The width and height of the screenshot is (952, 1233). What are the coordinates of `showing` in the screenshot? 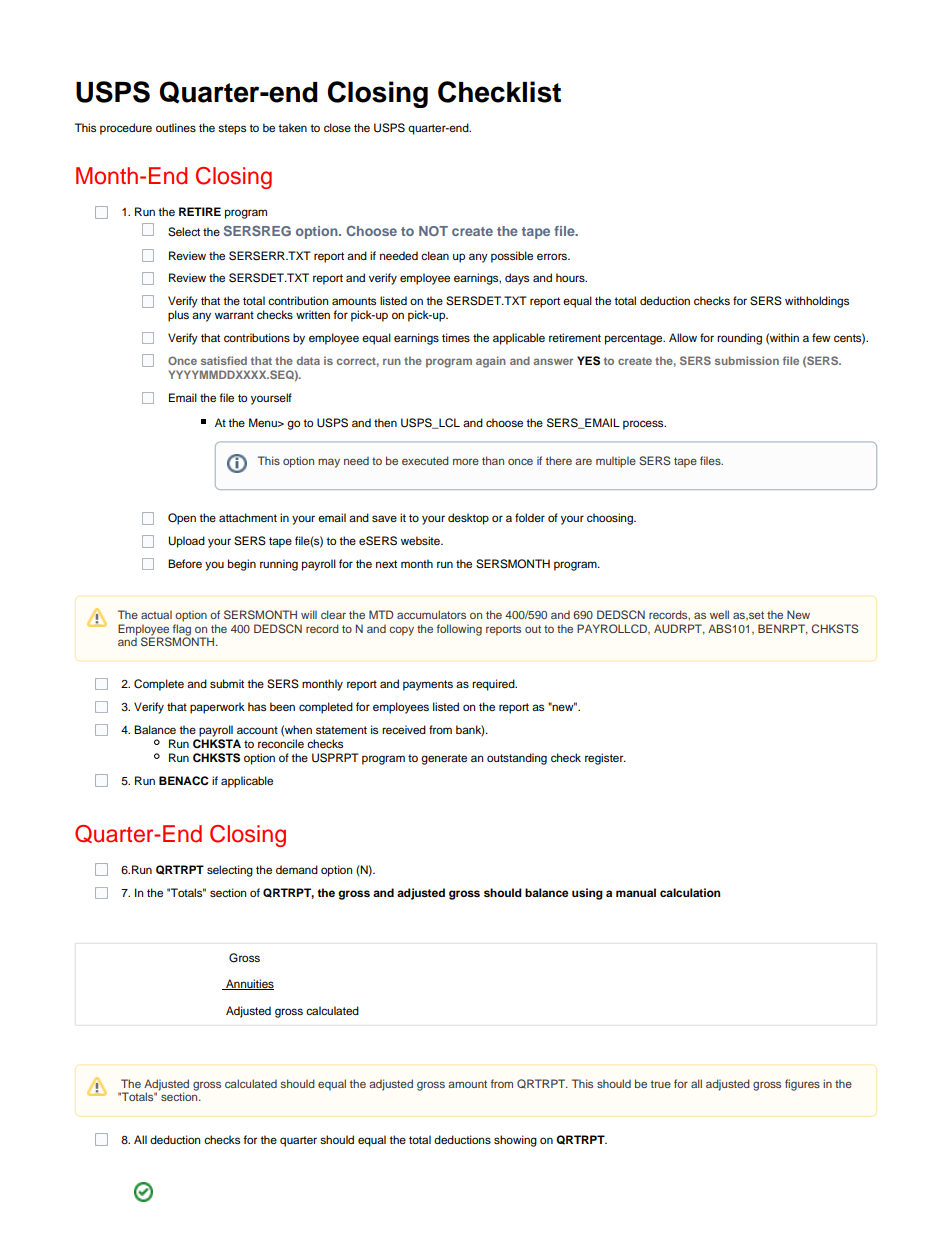 It's located at (515, 1141).
